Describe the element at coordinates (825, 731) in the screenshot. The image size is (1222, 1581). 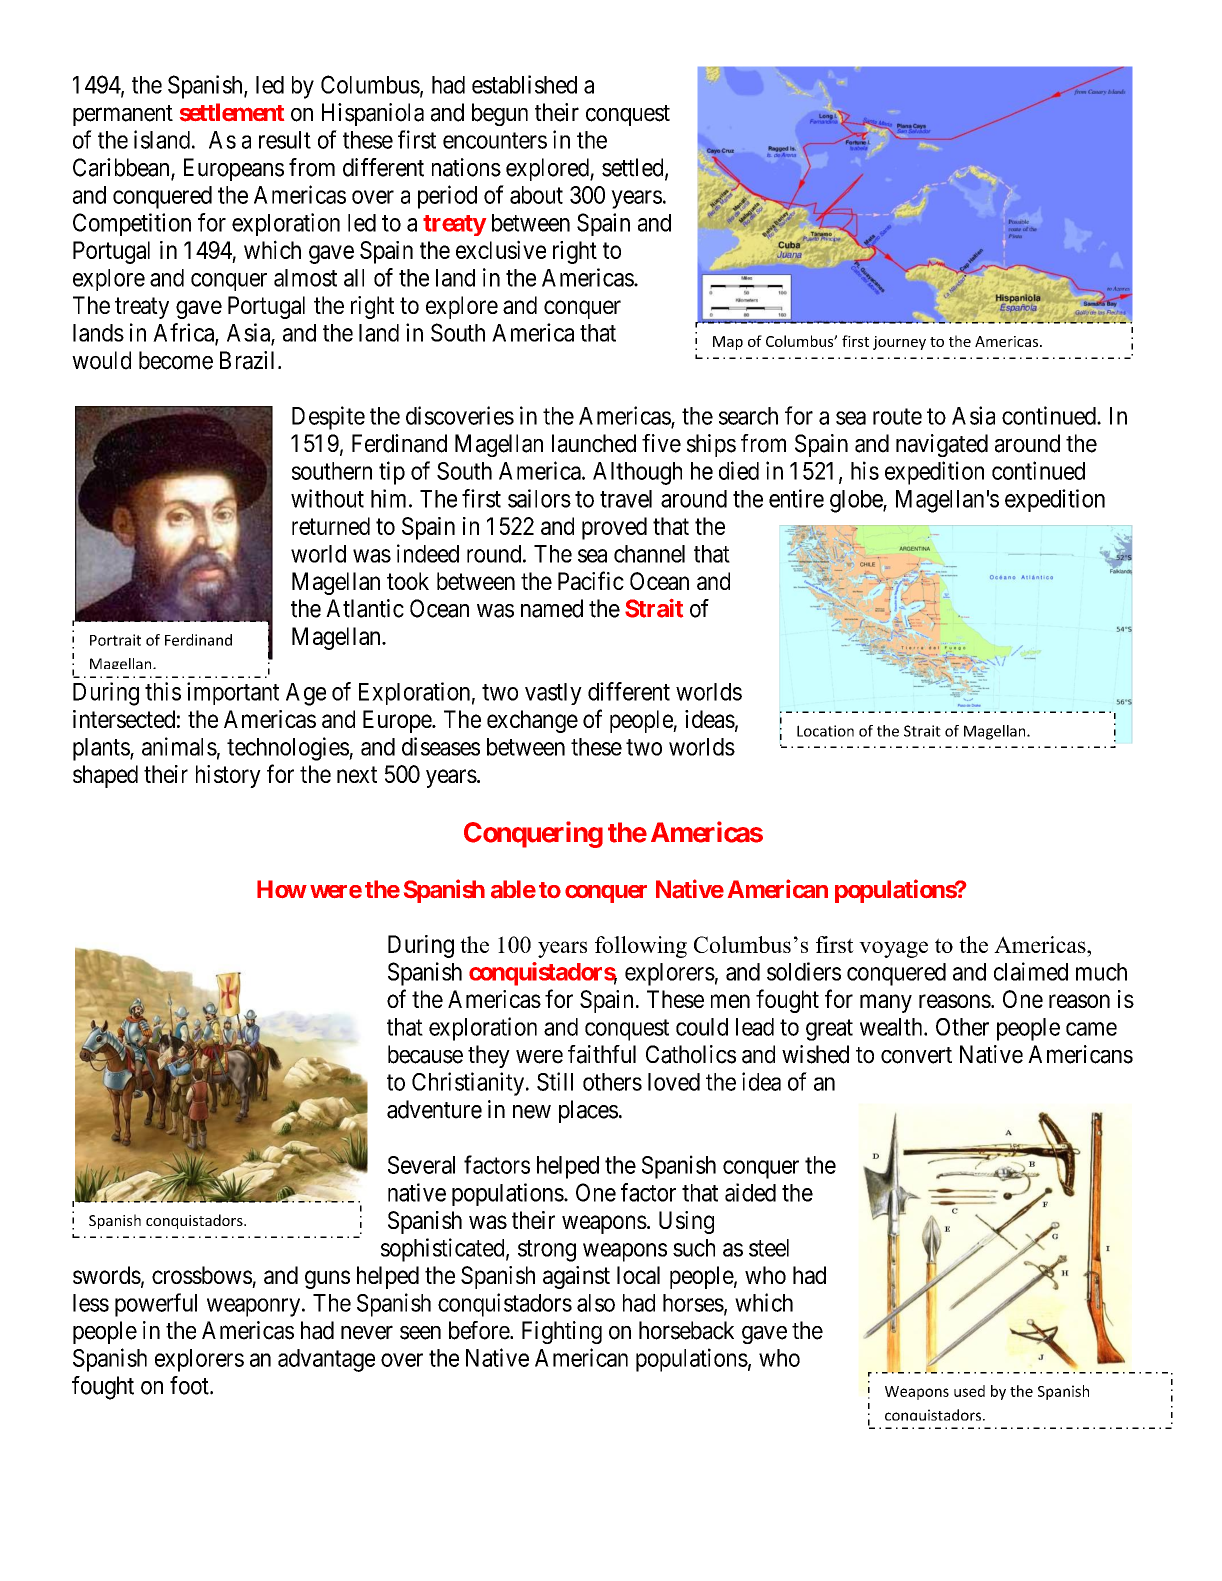
I see `Location` at that location.
